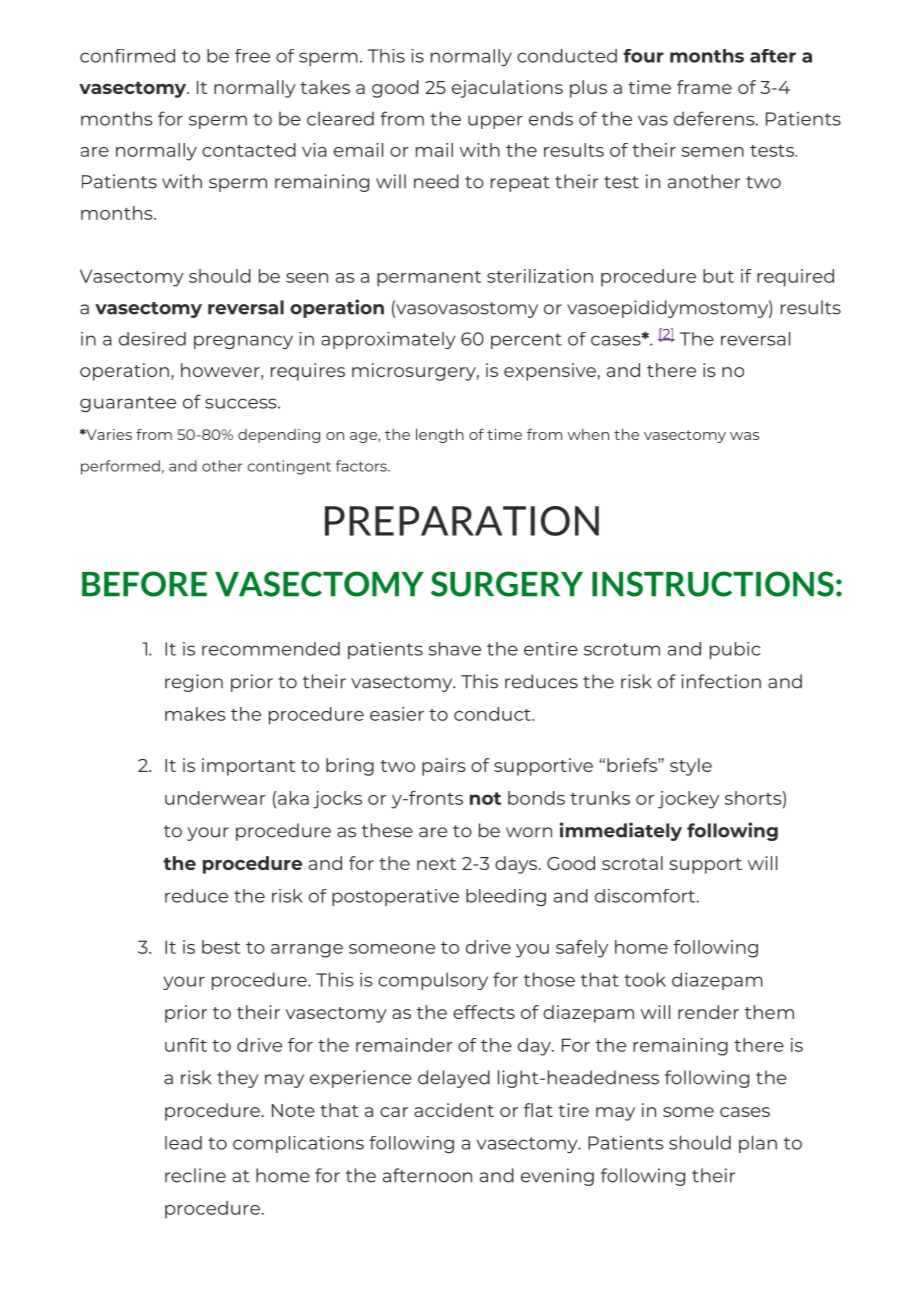 Image resolution: width=924 pixels, height=1308 pixels. Describe the element at coordinates (215, 798) in the page. I see `underwear` at that location.
